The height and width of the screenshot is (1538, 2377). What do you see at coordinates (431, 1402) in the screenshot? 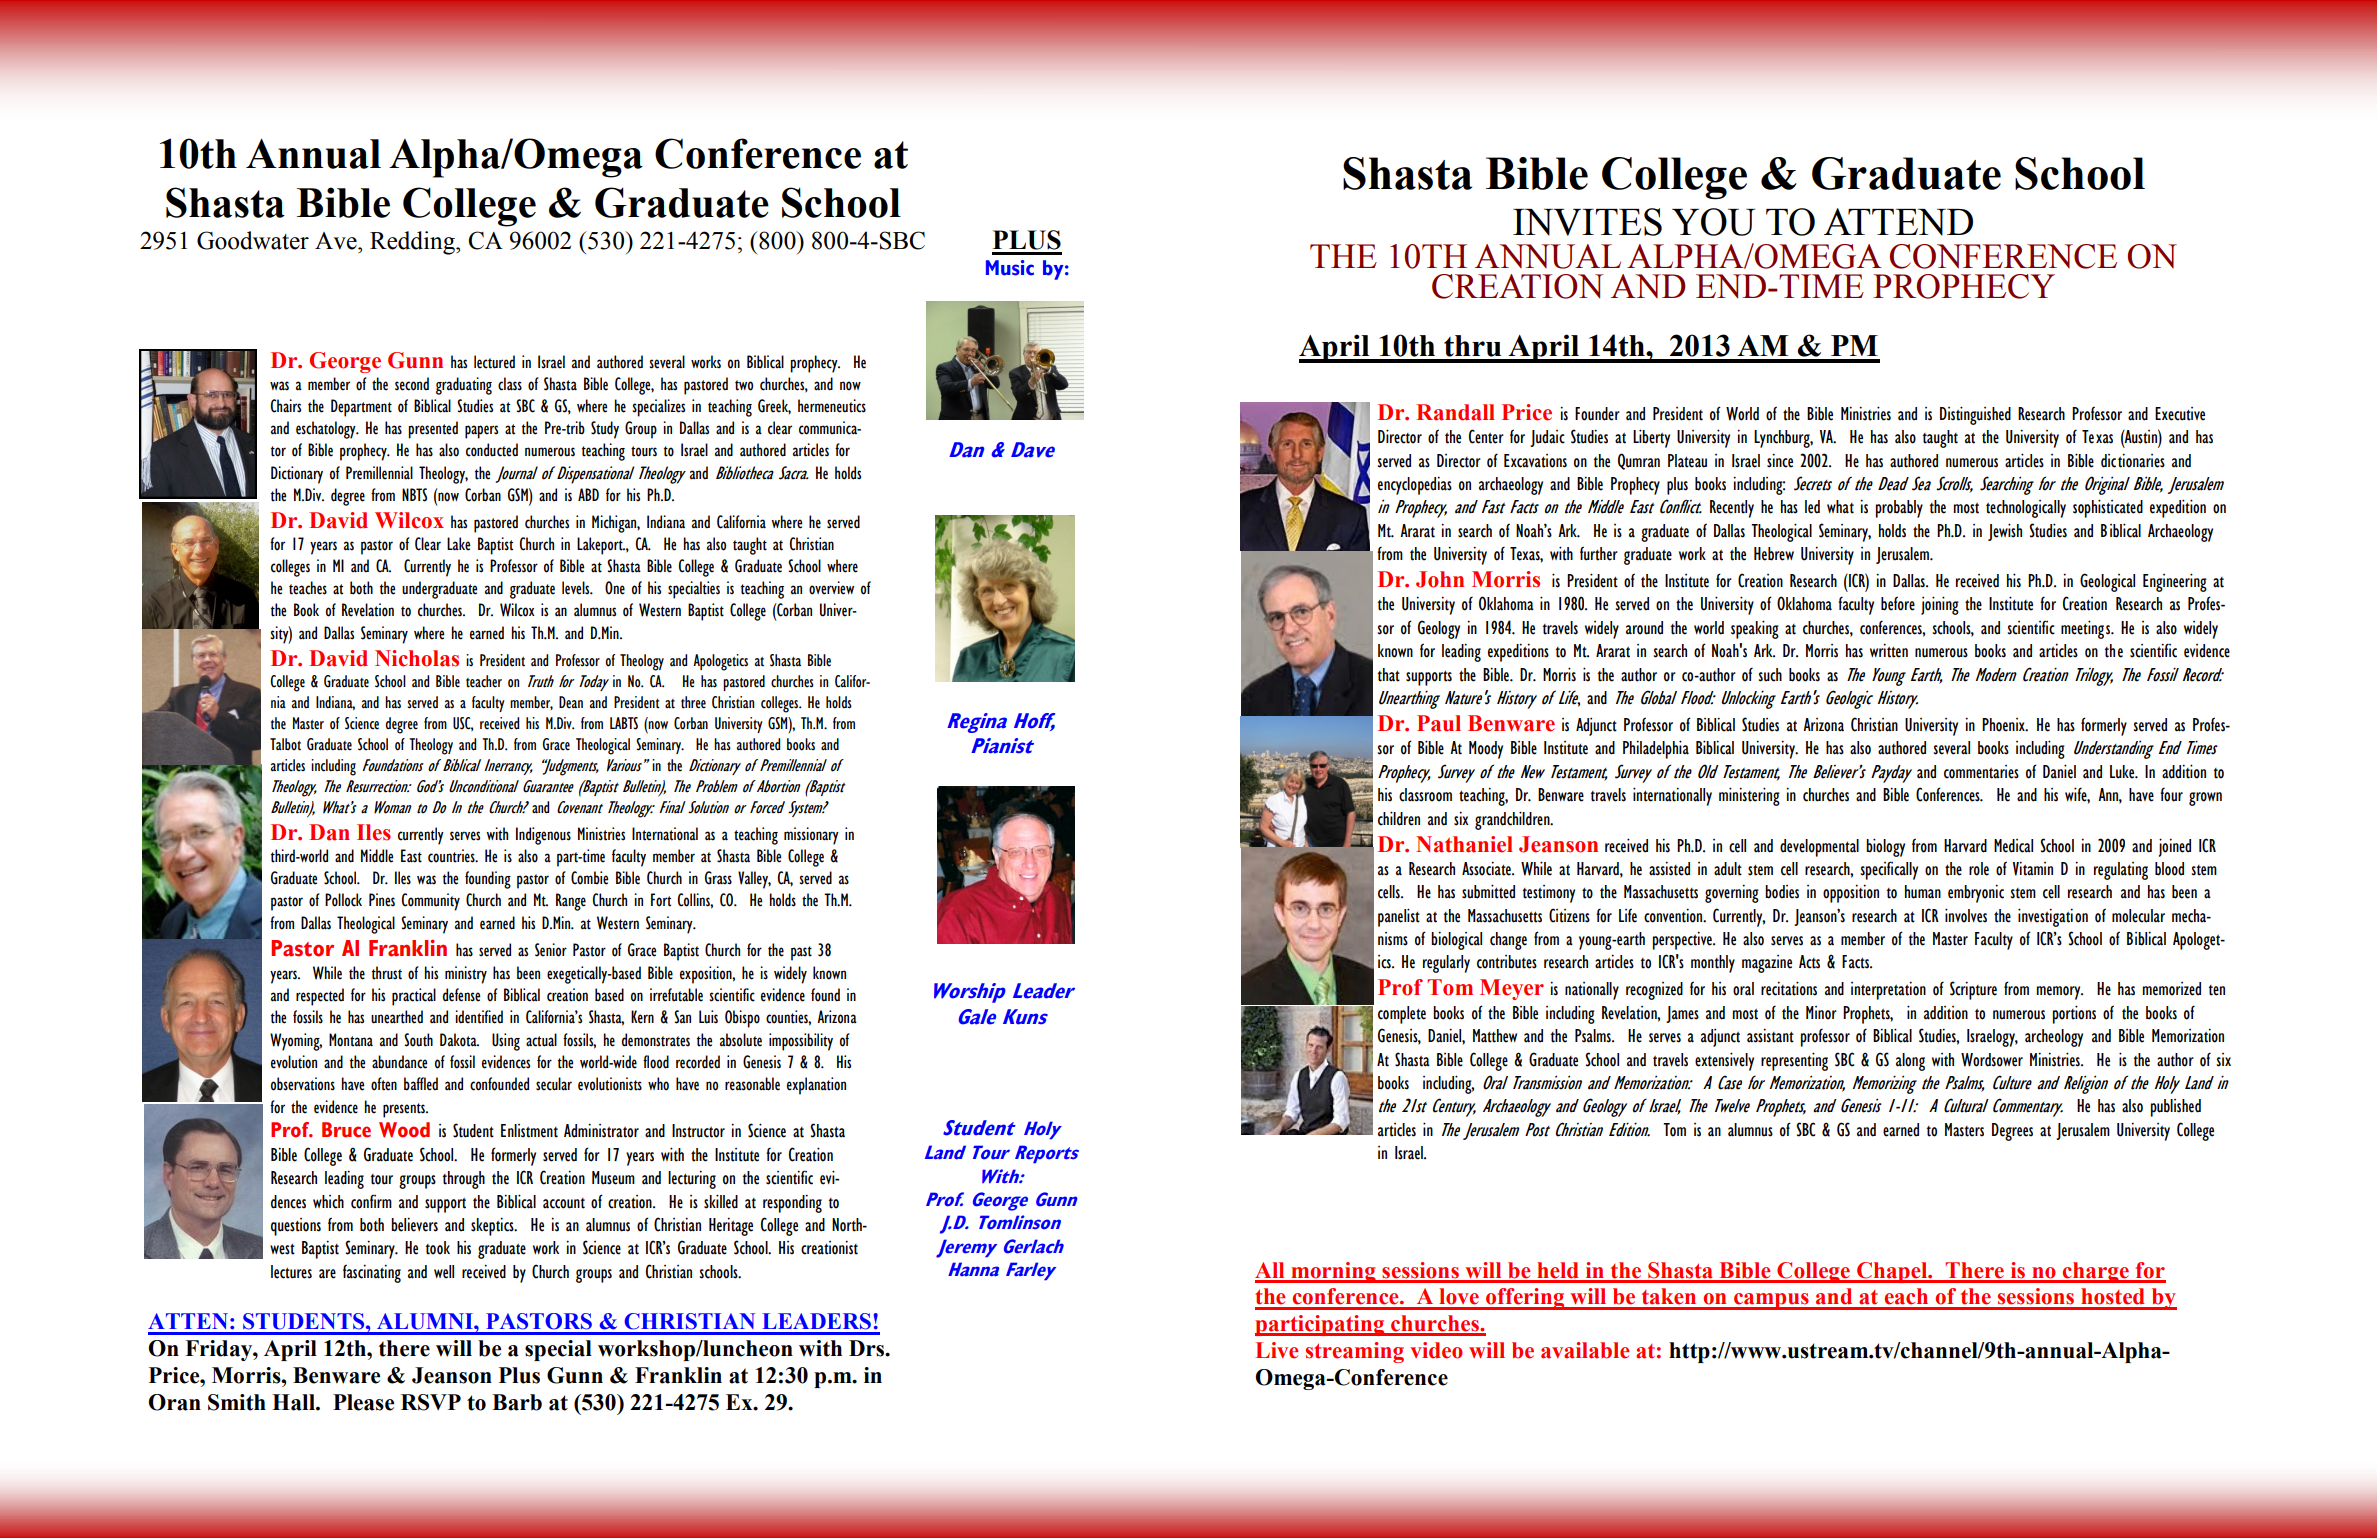
I see `RSVP` at bounding box center [431, 1402].
